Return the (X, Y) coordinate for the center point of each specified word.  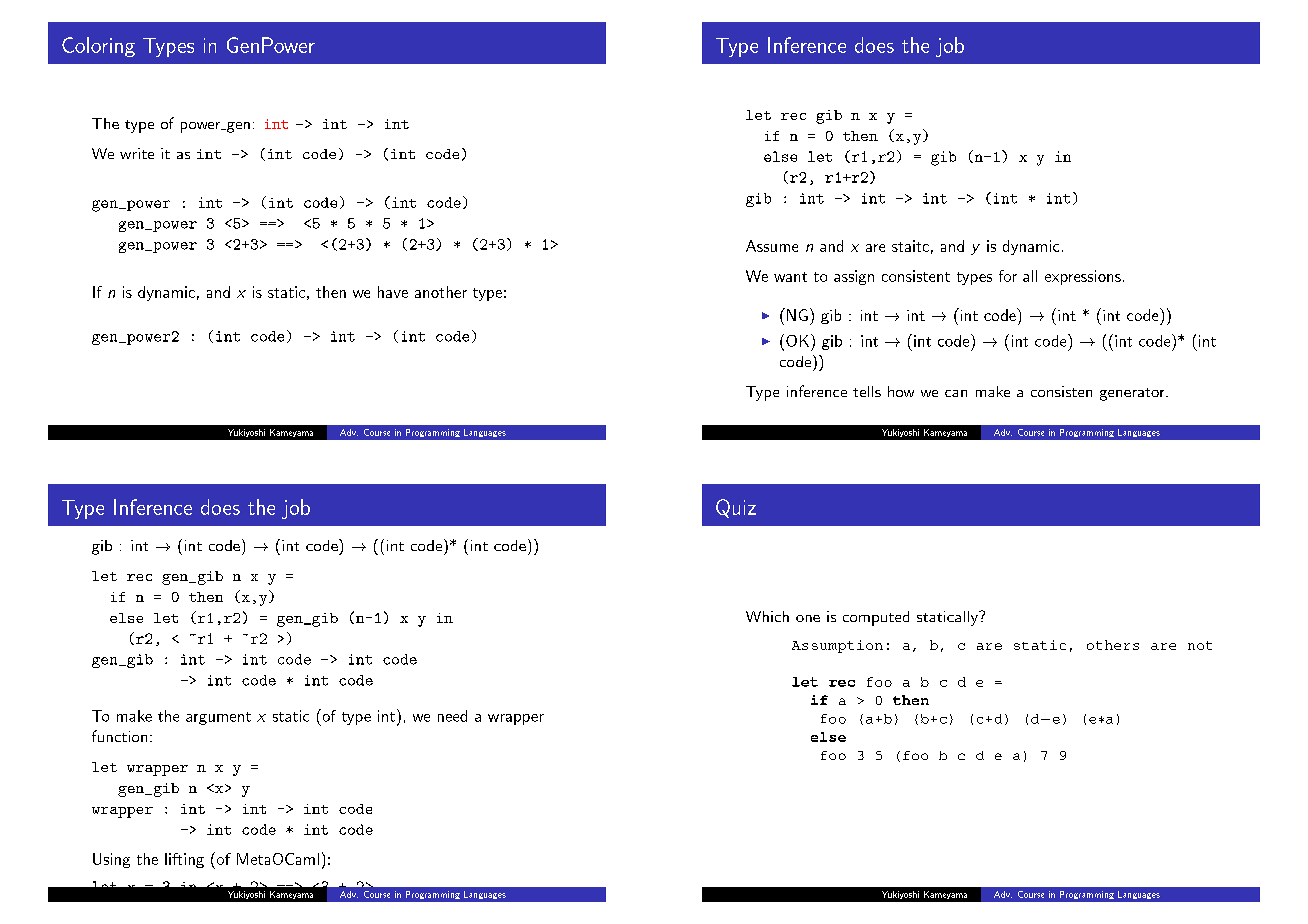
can (956, 393)
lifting (184, 860)
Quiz (736, 508)
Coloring (98, 47)
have (393, 292)
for (1008, 276)
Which (767, 616)
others (1113, 645)
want (790, 277)
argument (218, 718)
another (441, 292)
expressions (1083, 277)
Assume (772, 246)
